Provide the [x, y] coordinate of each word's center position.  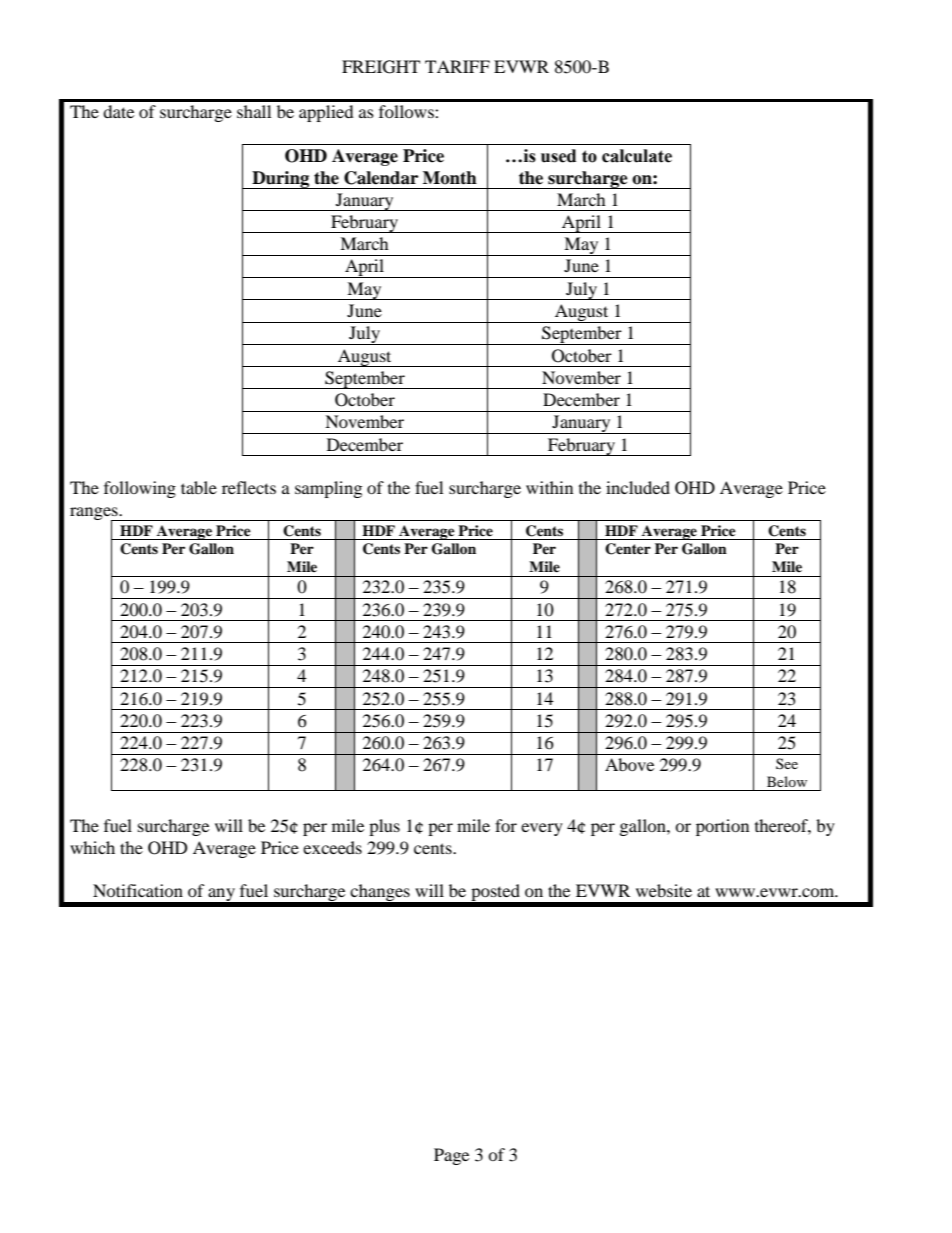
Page [451, 1156]
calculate [637, 156]
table [199, 487]
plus [384, 827]
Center [628, 549]
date [118, 111]
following [140, 489]
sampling [328, 489]
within [549, 487]
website [664, 890]
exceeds [332, 847]
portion [722, 827]
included [638, 487]
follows [407, 111]
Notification [138, 890]
